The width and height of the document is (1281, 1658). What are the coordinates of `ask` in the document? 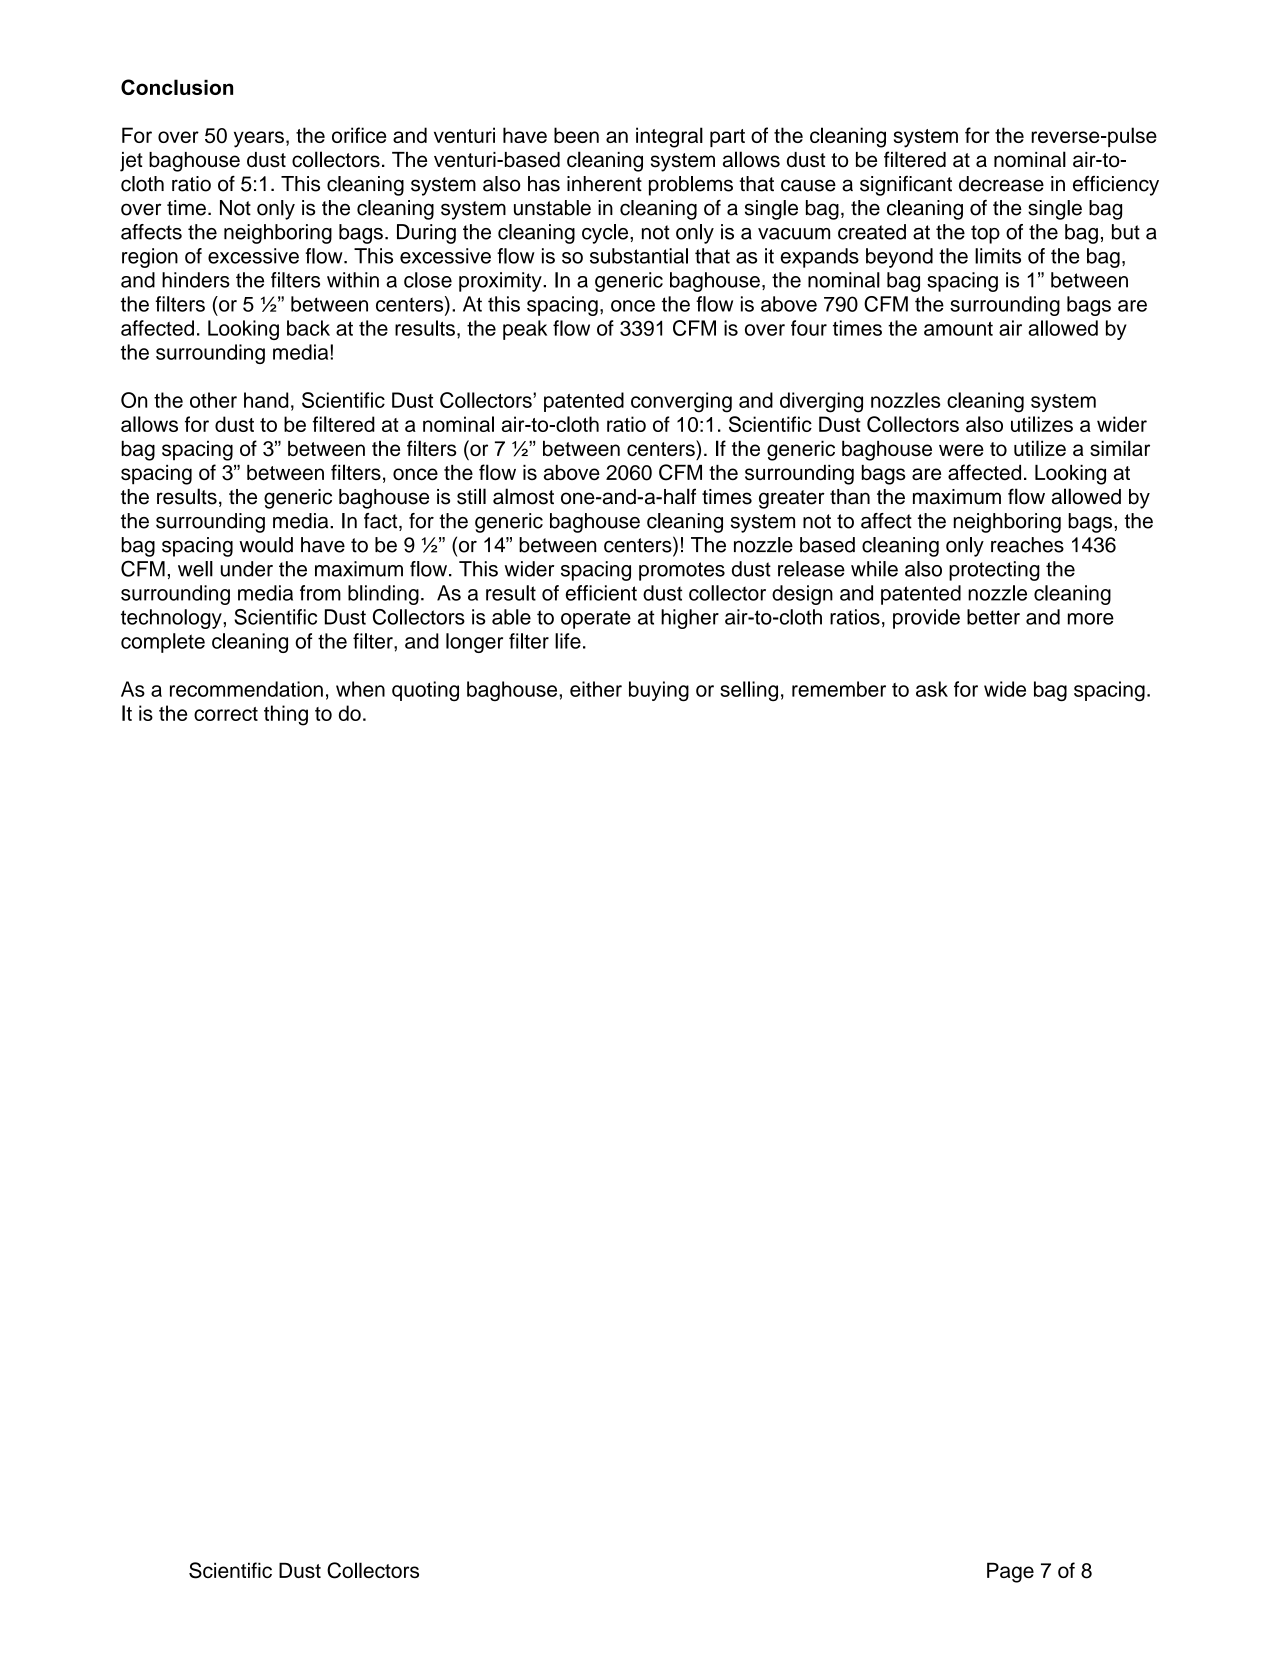 It's located at (932, 689).
